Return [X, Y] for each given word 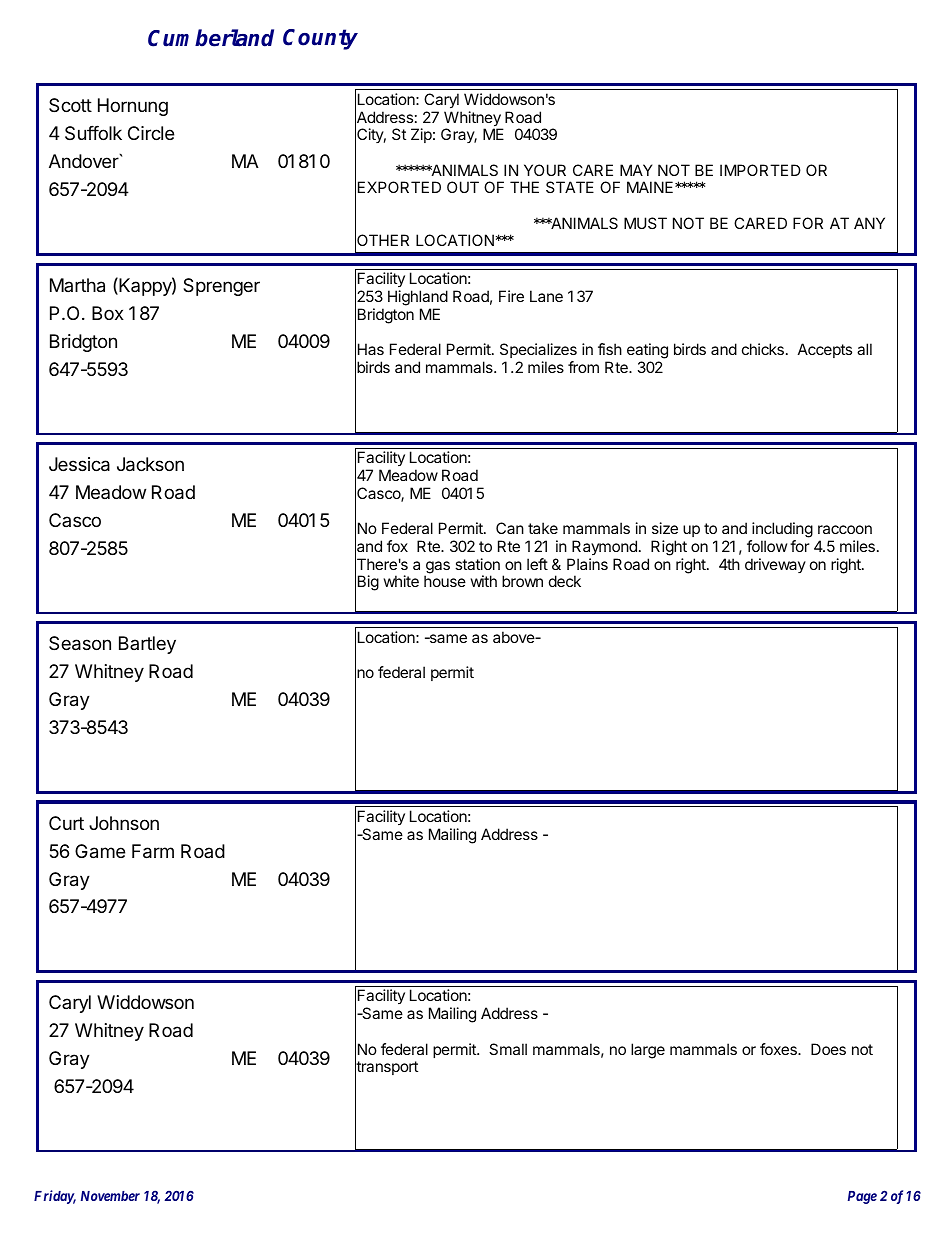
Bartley [147, 645]
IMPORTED [760, 170]
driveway [775, 565]
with [483, 581]
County [320, 39]
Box [108, 313]
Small [508, 1049]
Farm [153, 851]
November [110, 1196]
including [781, 531]
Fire [511, 296]
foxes [779, 1049]
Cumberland [211, 38]
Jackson [150, 464]
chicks [763, 349]
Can [510, 528]
